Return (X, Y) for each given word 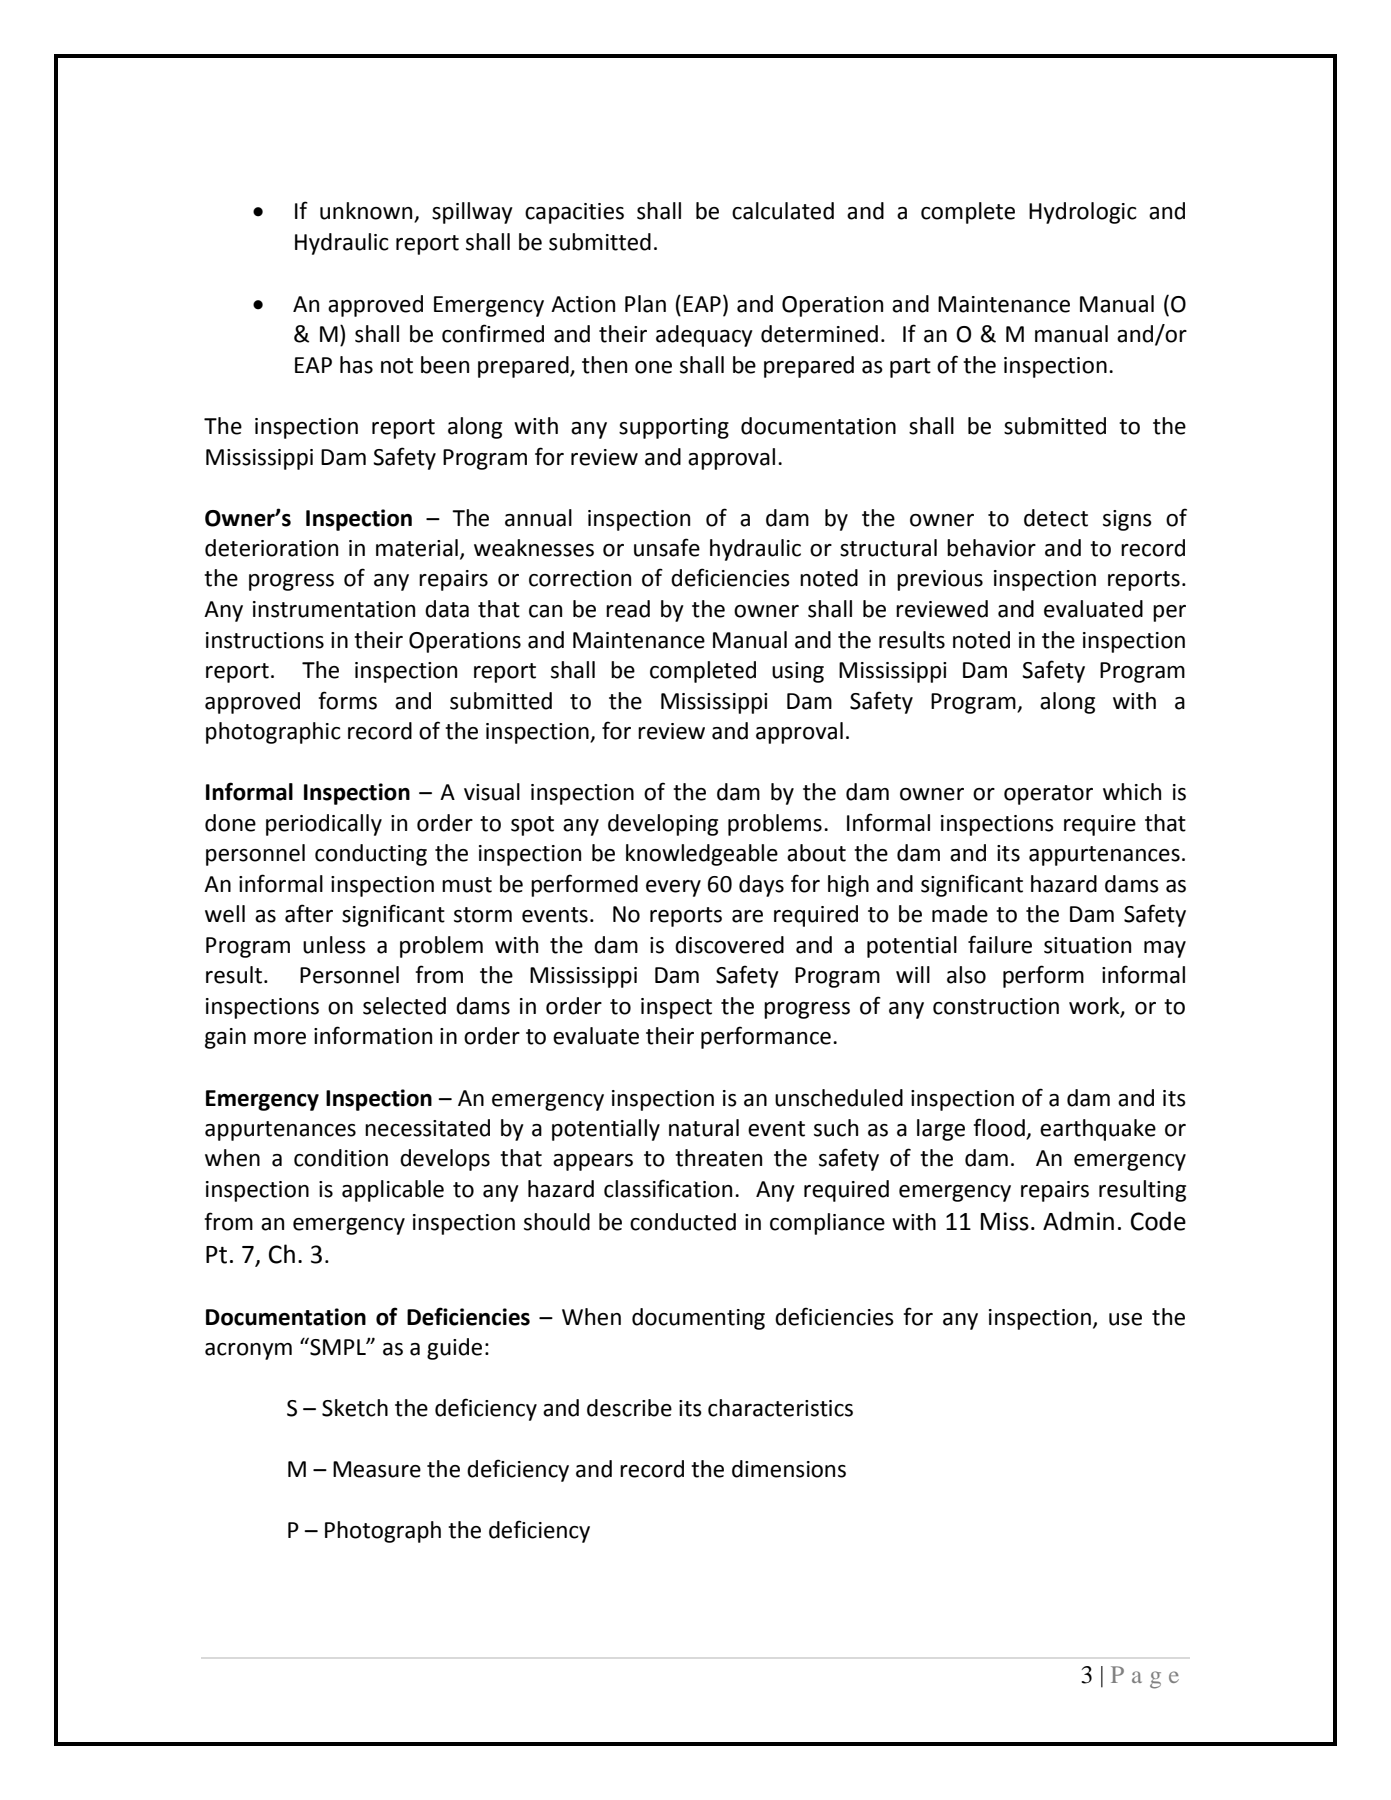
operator (1048, 795)
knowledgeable (702, 855)
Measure (377, 1469)
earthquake (1098, 1130)
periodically (324, 825)
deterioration (271, 548)
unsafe (667, 547)
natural (704, 1128)
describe (629, 1408)
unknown (367, 212)
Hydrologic (1083, 213)
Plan (645, 304)
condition (341, 1158)
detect (1056, 518)
